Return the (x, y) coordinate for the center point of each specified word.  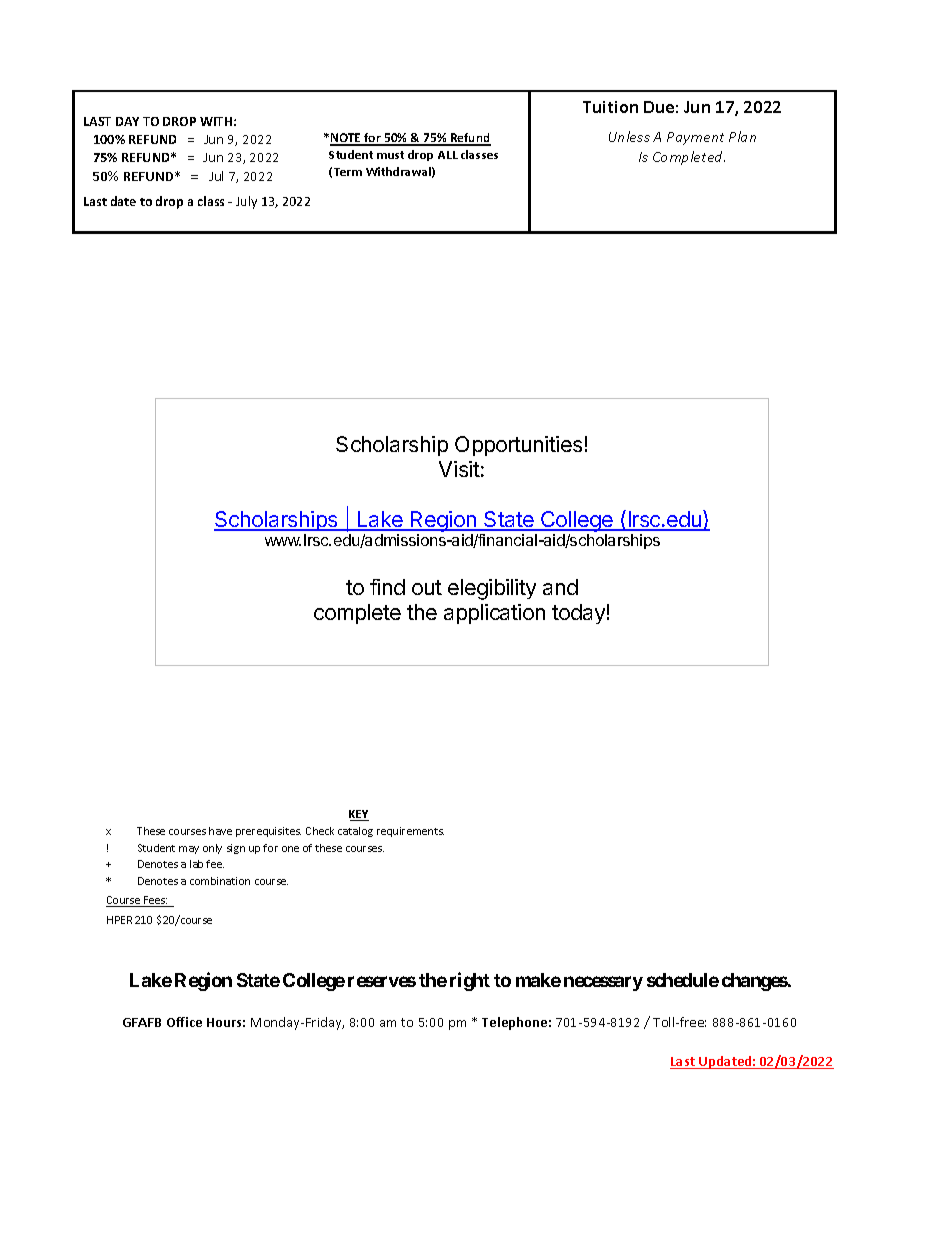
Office (184, 1022)
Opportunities (518, 446)
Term (348, 172)
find (387, 587)
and (560, 587)
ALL (448, 155)
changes (755, 982)
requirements (410, 832)
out (427, 587)
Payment (695, 138)
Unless (629, 136)
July (246, 202)
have (220, 831)
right (470, 981)
